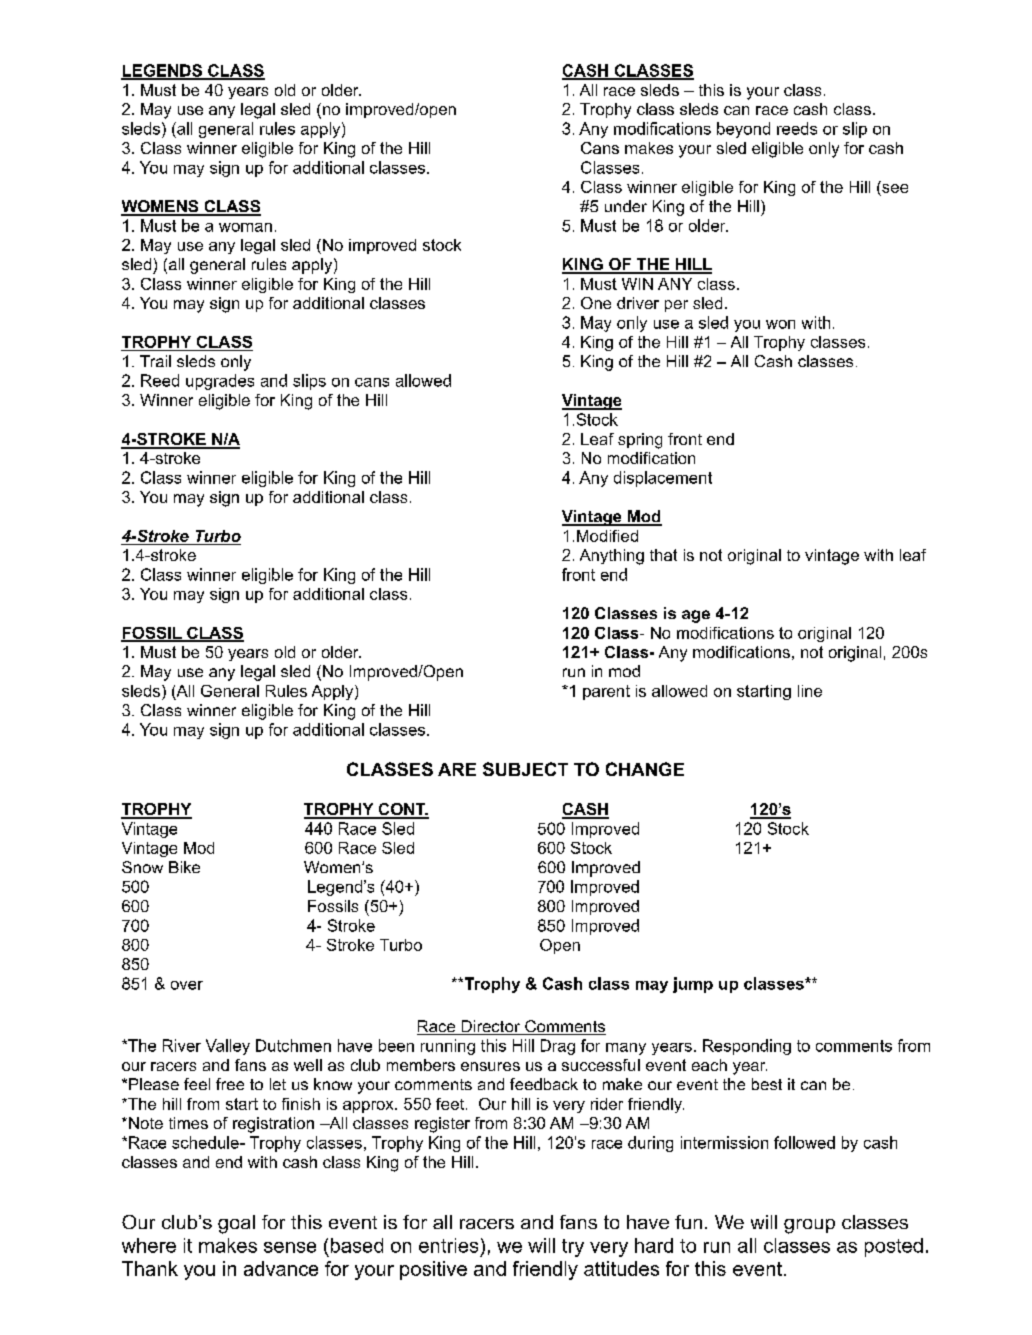 This screenshot has height=1335, width=1032. I want to click on beyond, so click(743, 130).
